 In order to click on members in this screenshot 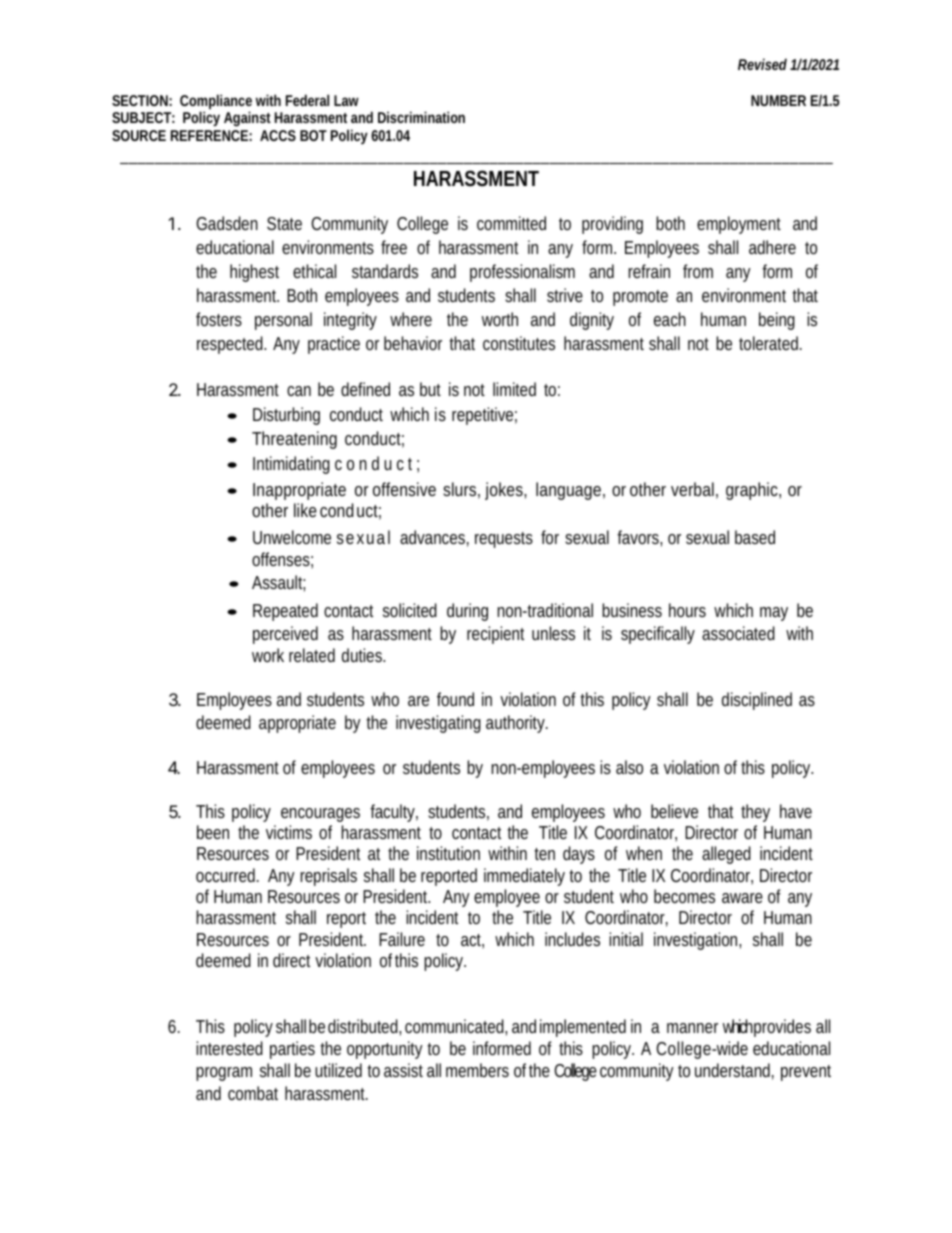, I will do `click(477, 1070)`.
